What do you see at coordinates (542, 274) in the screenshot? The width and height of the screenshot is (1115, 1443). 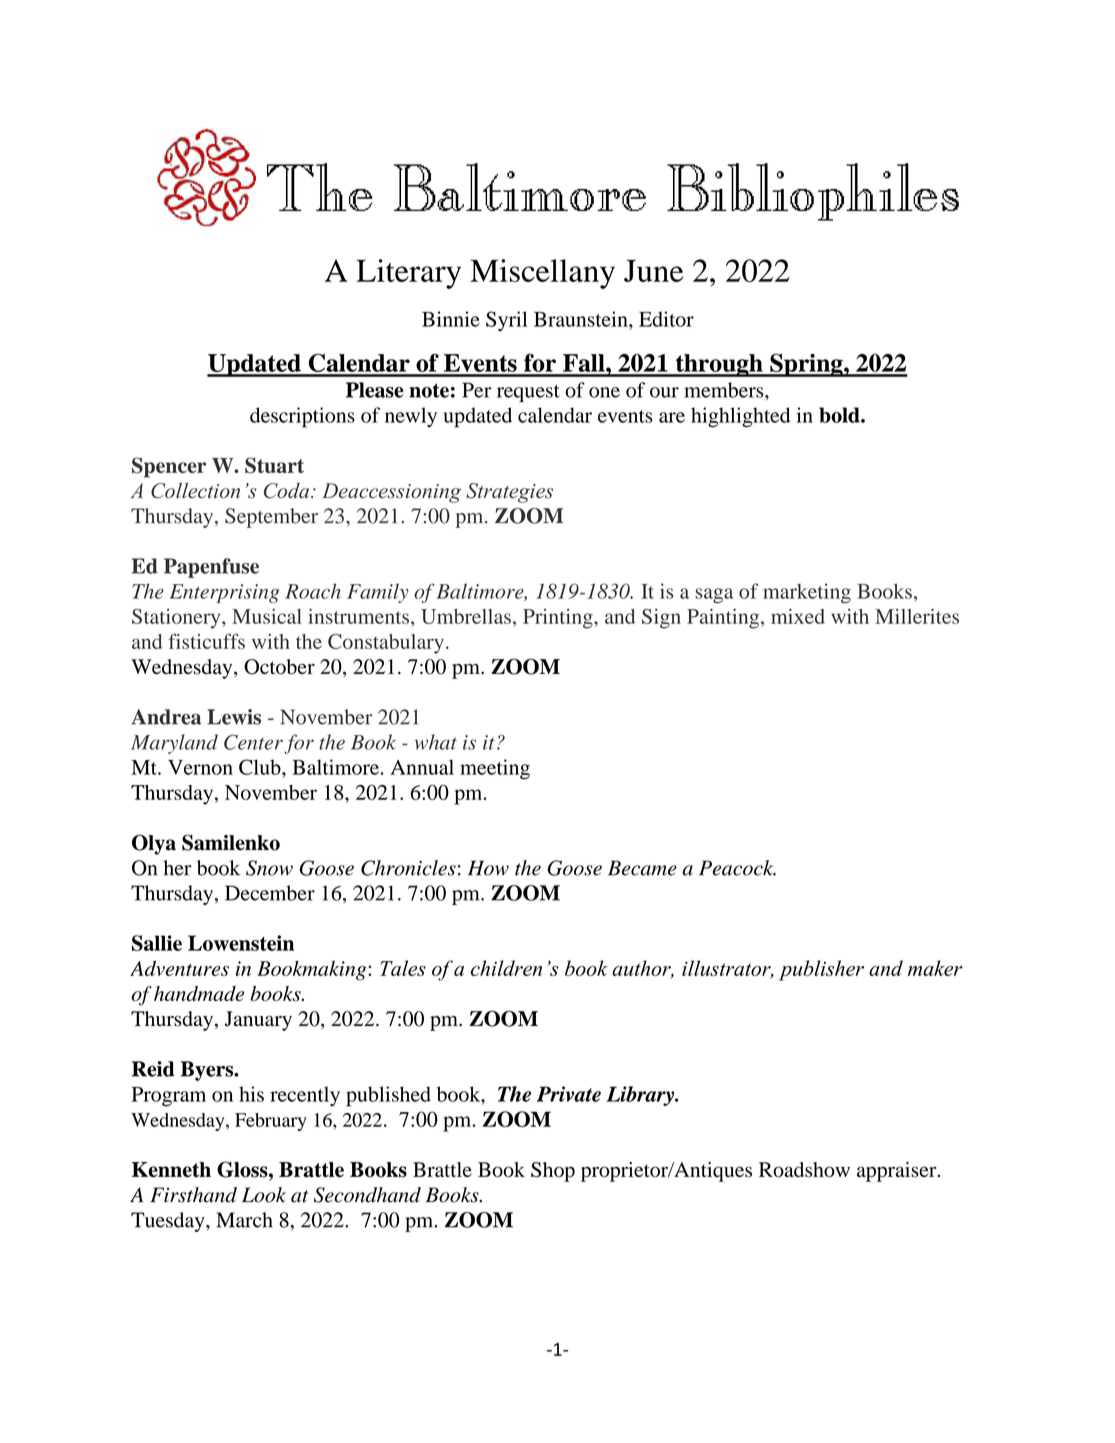 I see `Miscellany` at bounding box center [542, 274].
